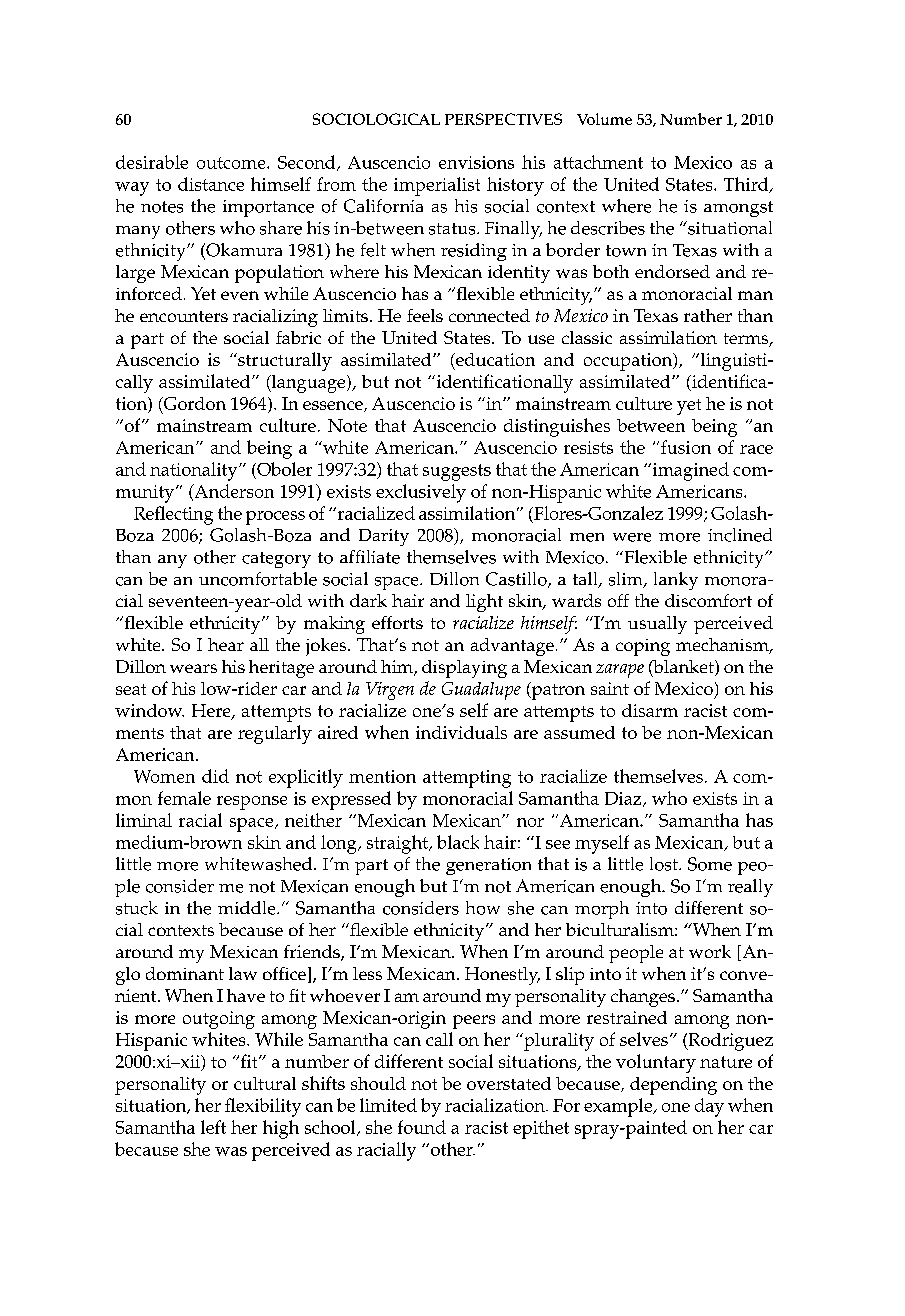  I want to click on Third, so click(747, 185).
